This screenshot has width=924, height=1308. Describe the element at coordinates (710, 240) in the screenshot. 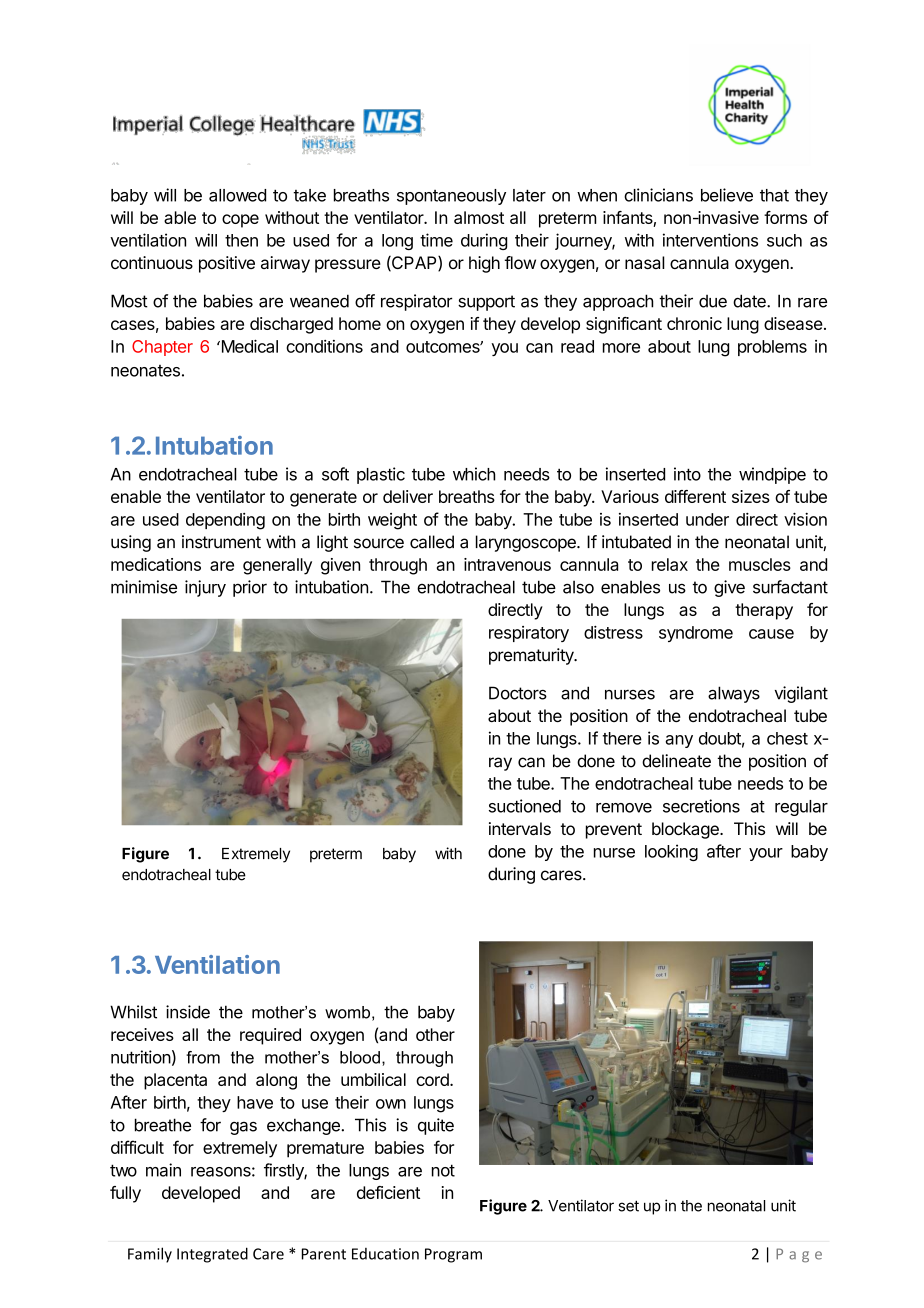

I see `interventions` at that location.
